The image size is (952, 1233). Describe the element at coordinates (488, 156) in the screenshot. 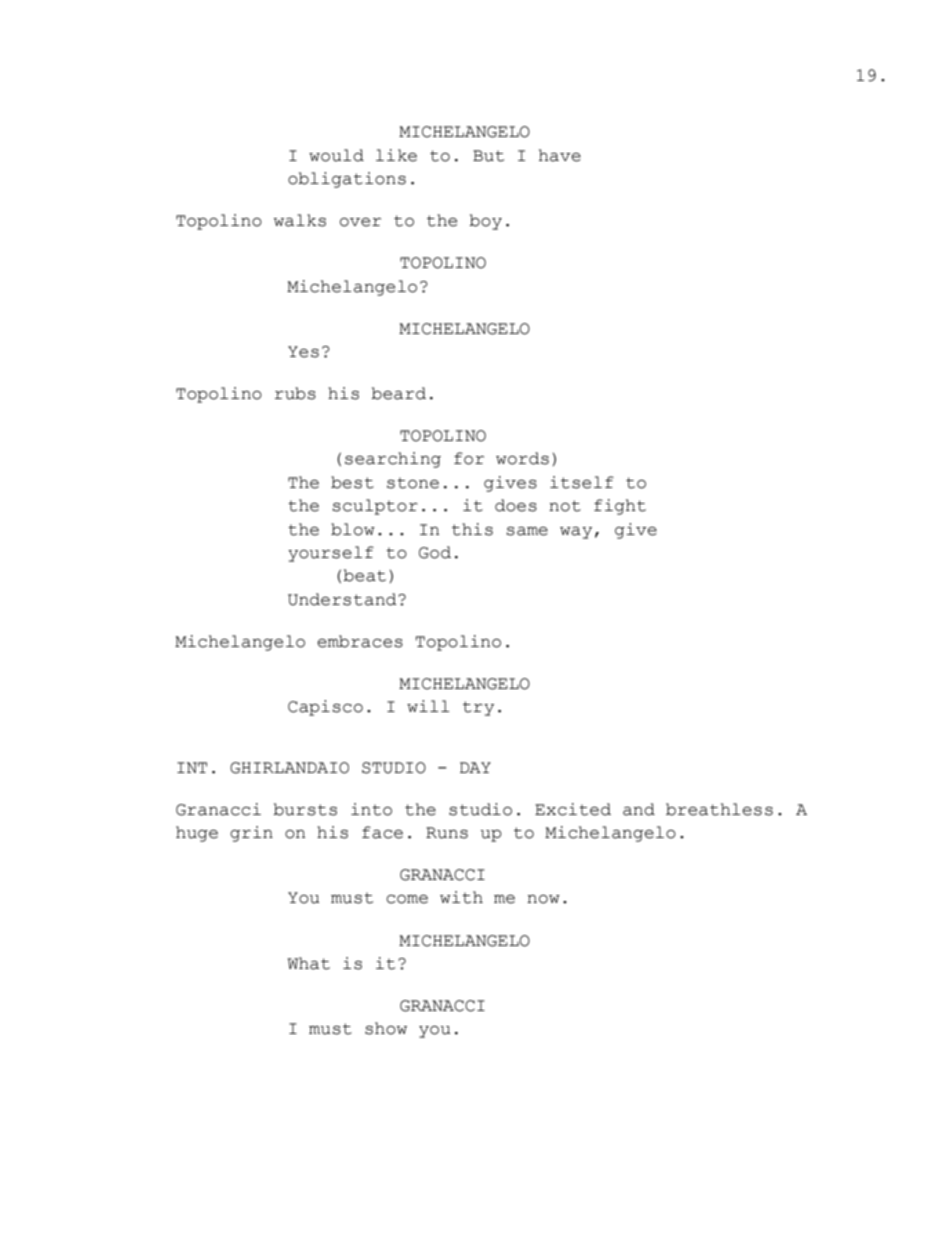

I see `But` at that location.
